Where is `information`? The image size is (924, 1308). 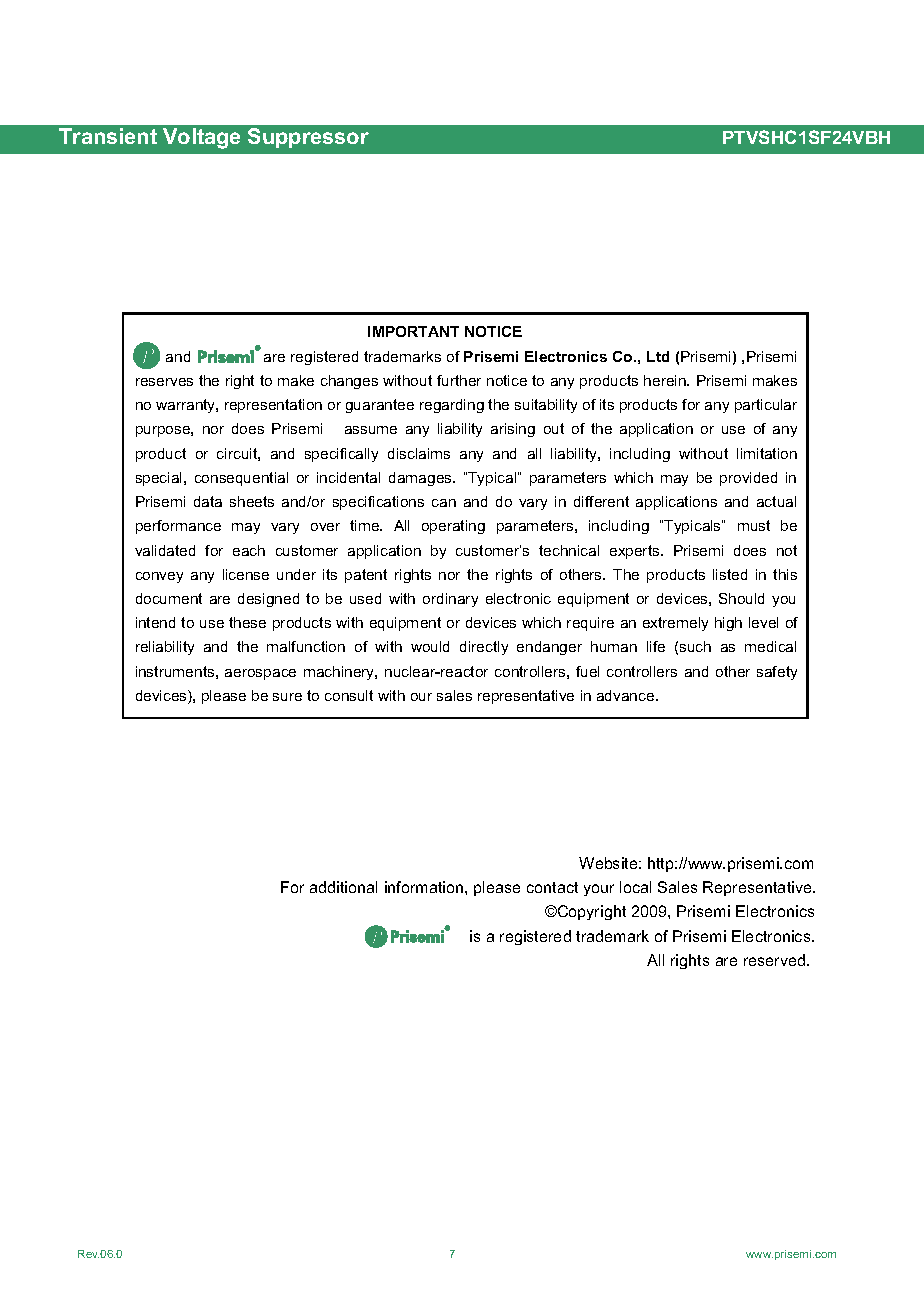
information is located at coordinates (425, 887).
